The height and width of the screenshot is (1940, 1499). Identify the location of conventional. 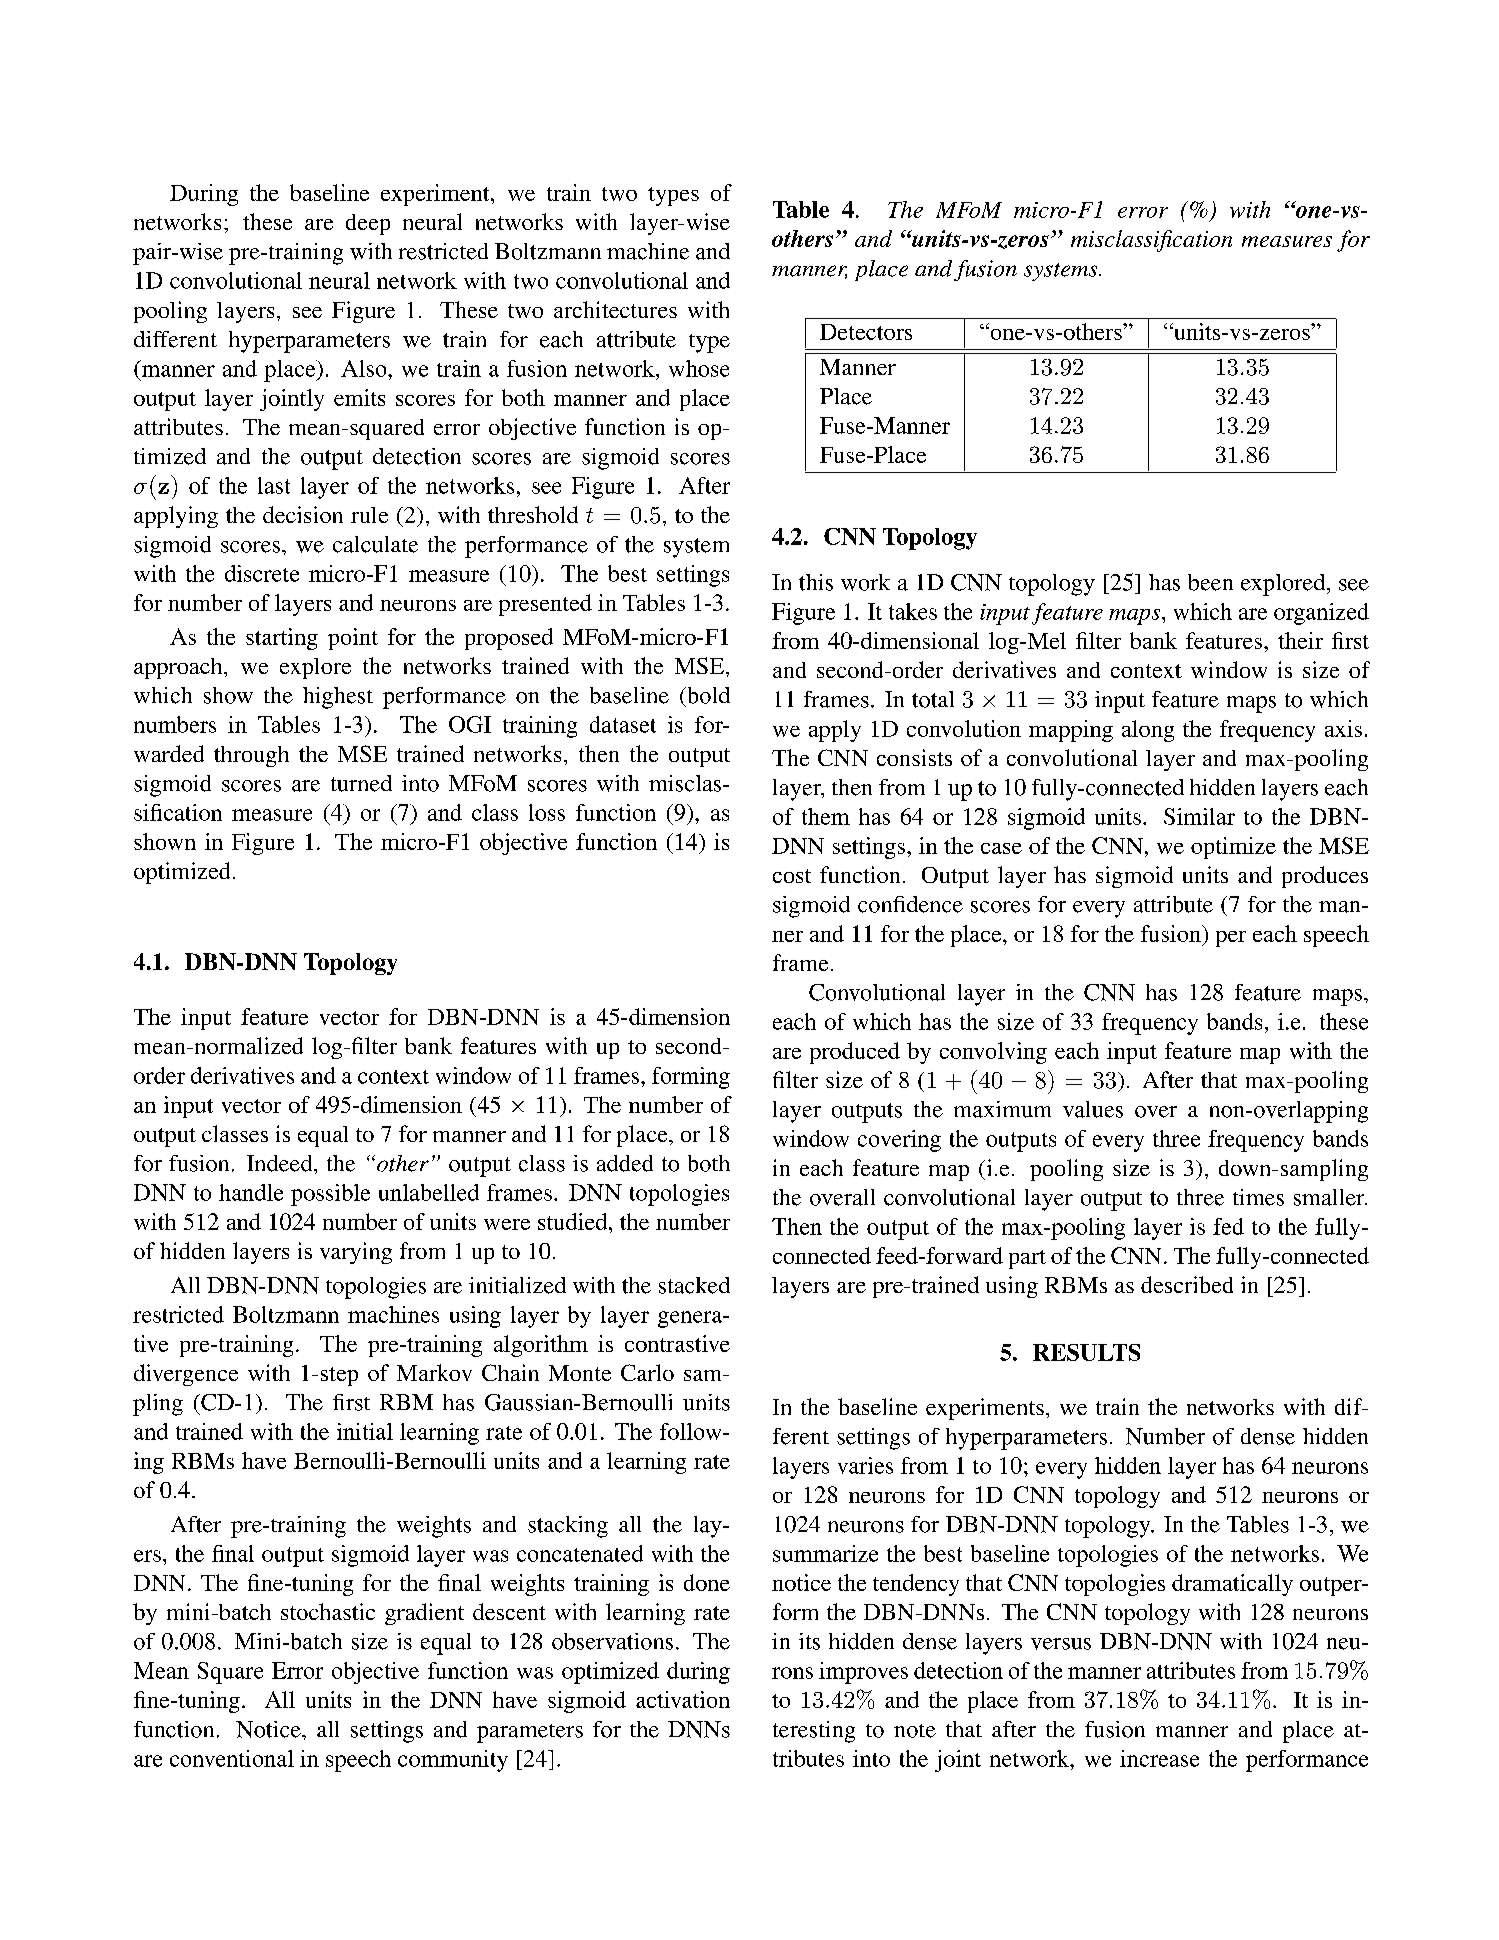
(232, 1758).
